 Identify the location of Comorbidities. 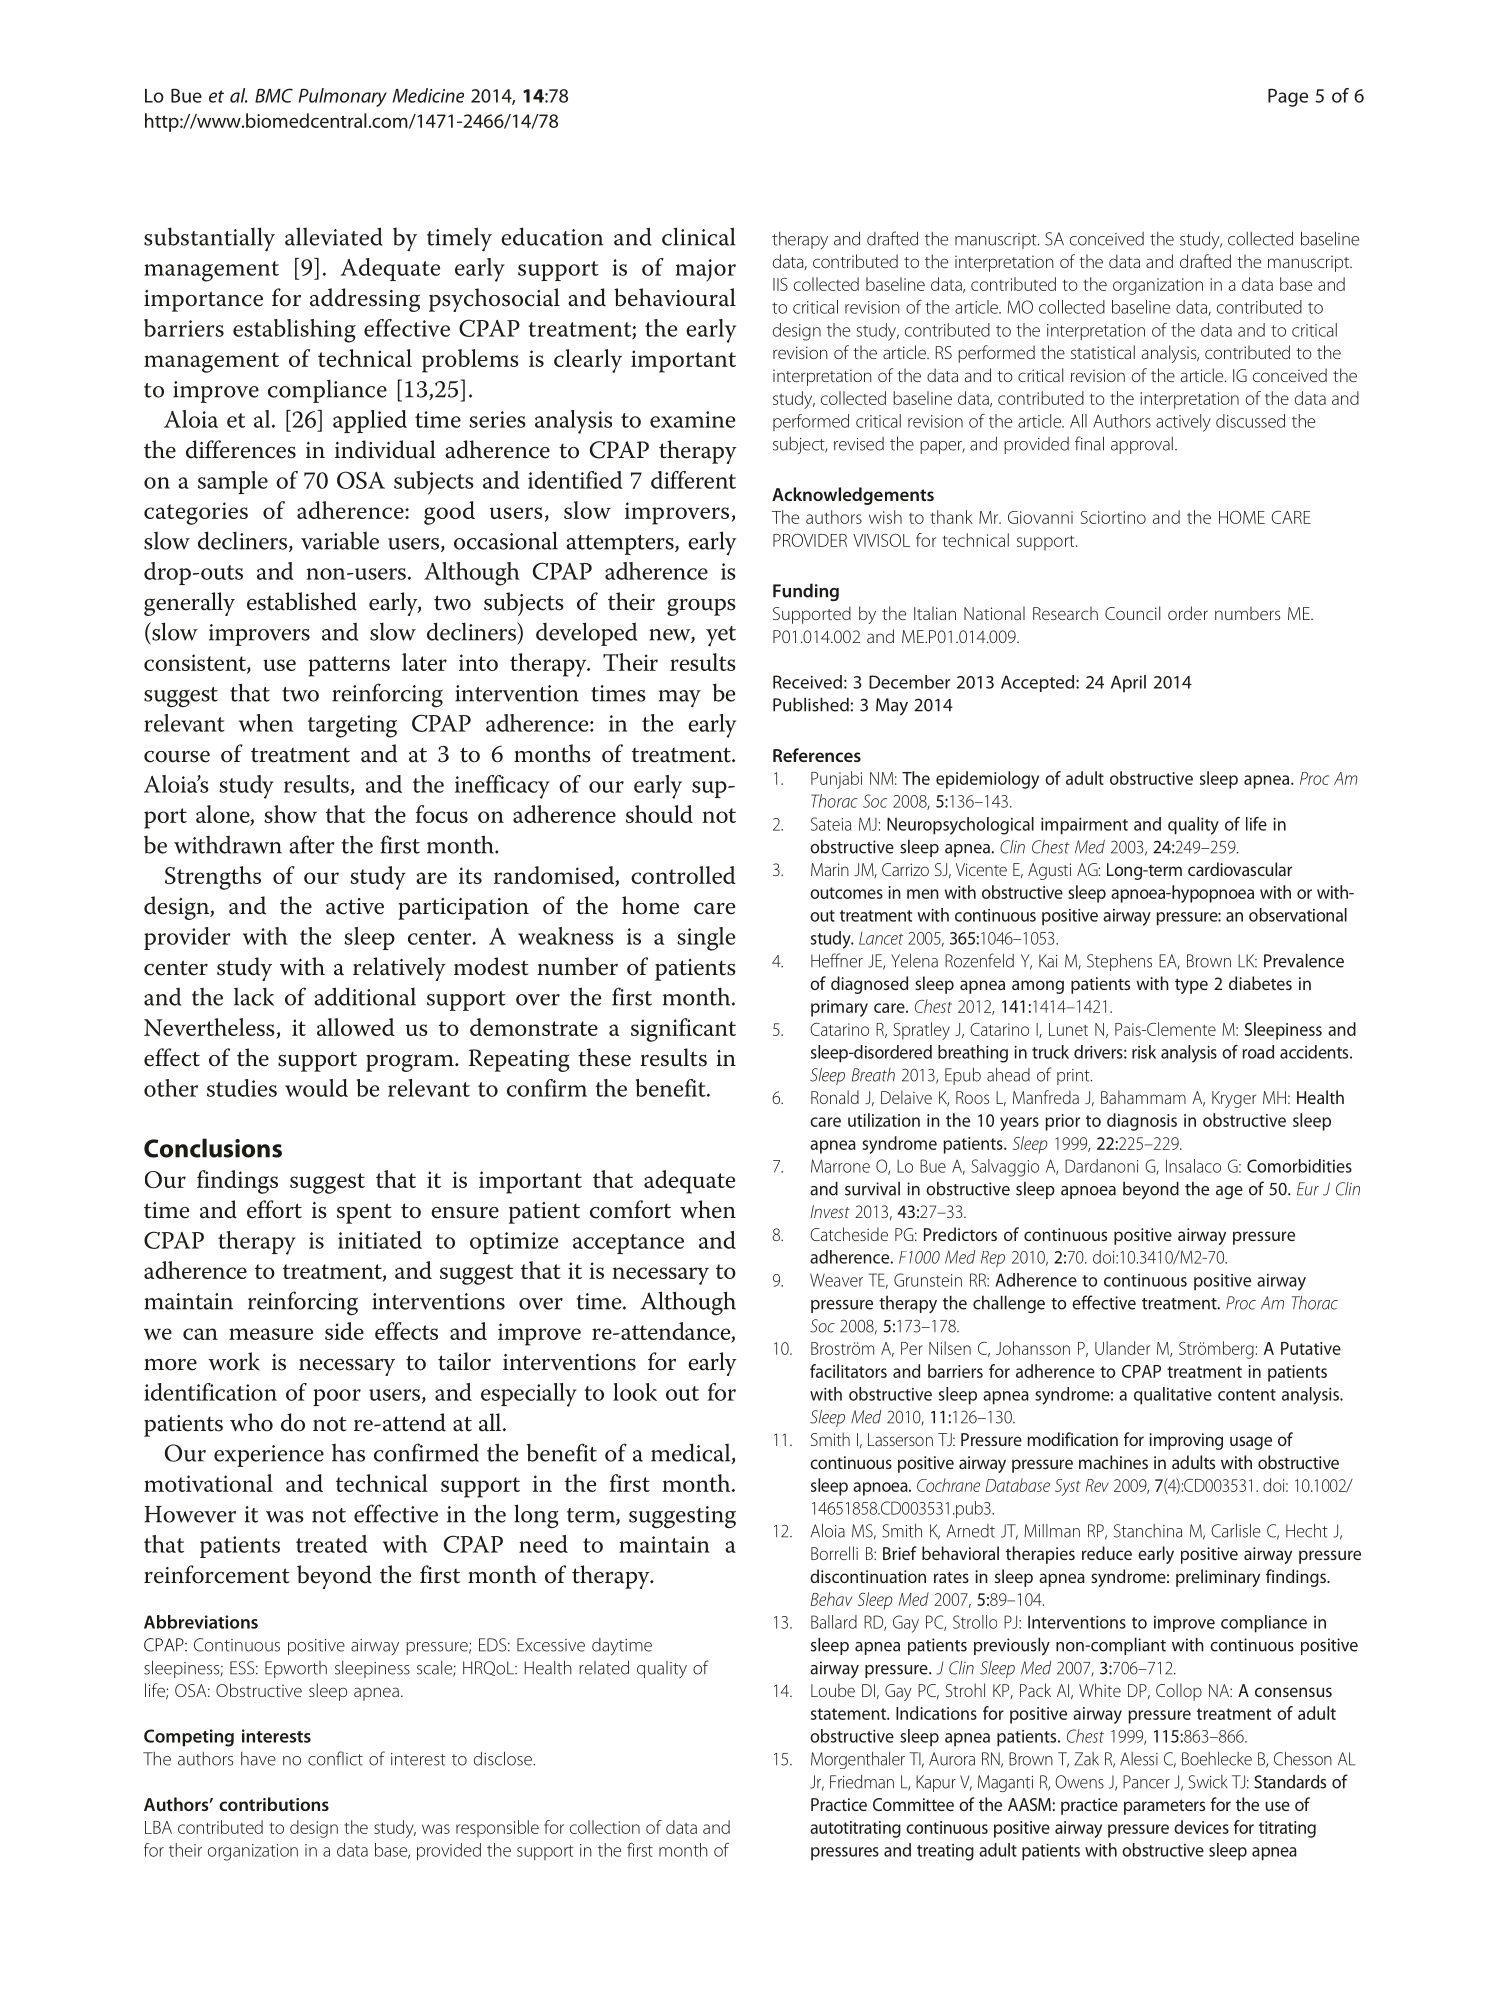
(1299, 1166).
